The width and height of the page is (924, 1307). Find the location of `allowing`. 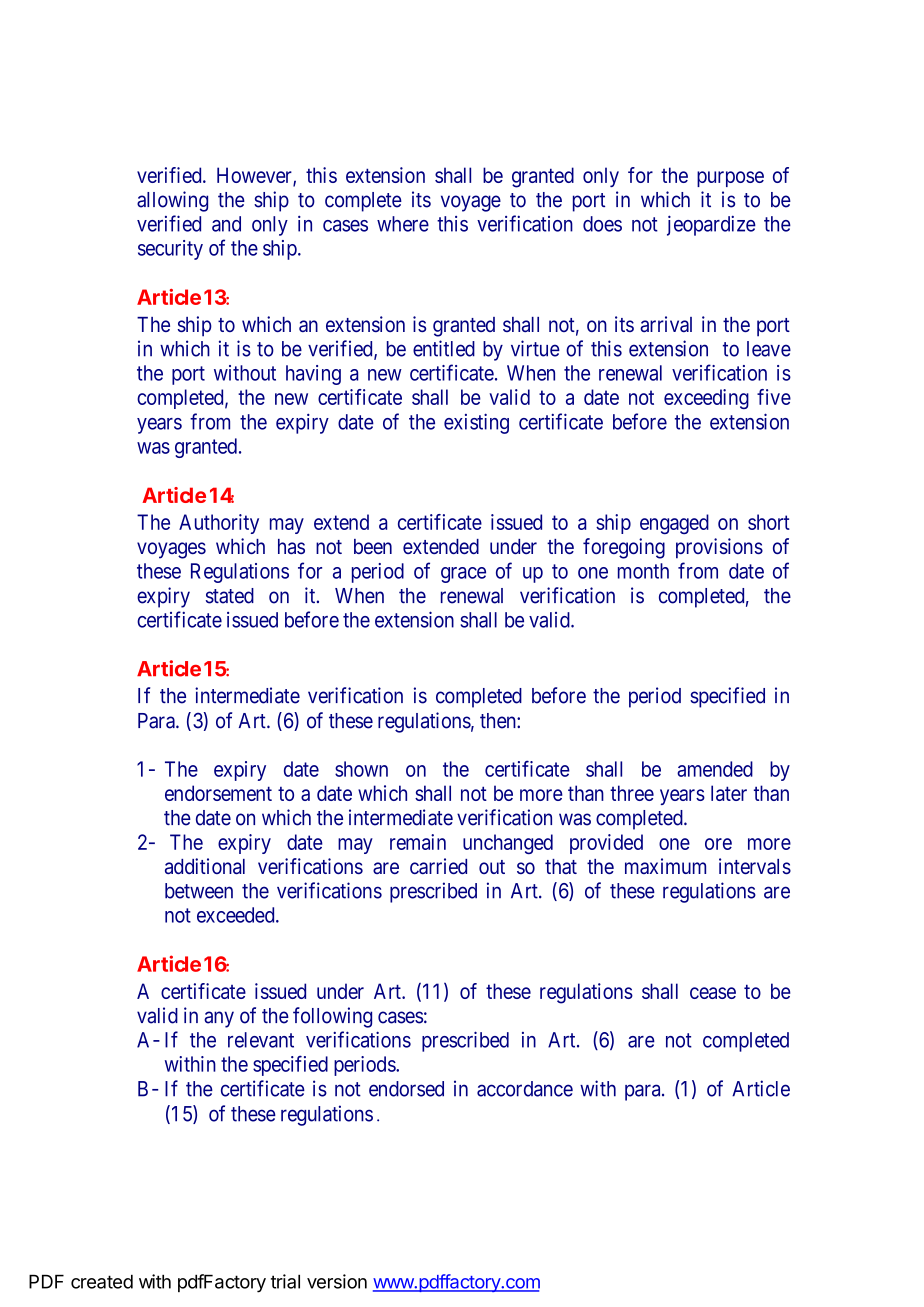

allowing is located at coordinates (172, 201).
